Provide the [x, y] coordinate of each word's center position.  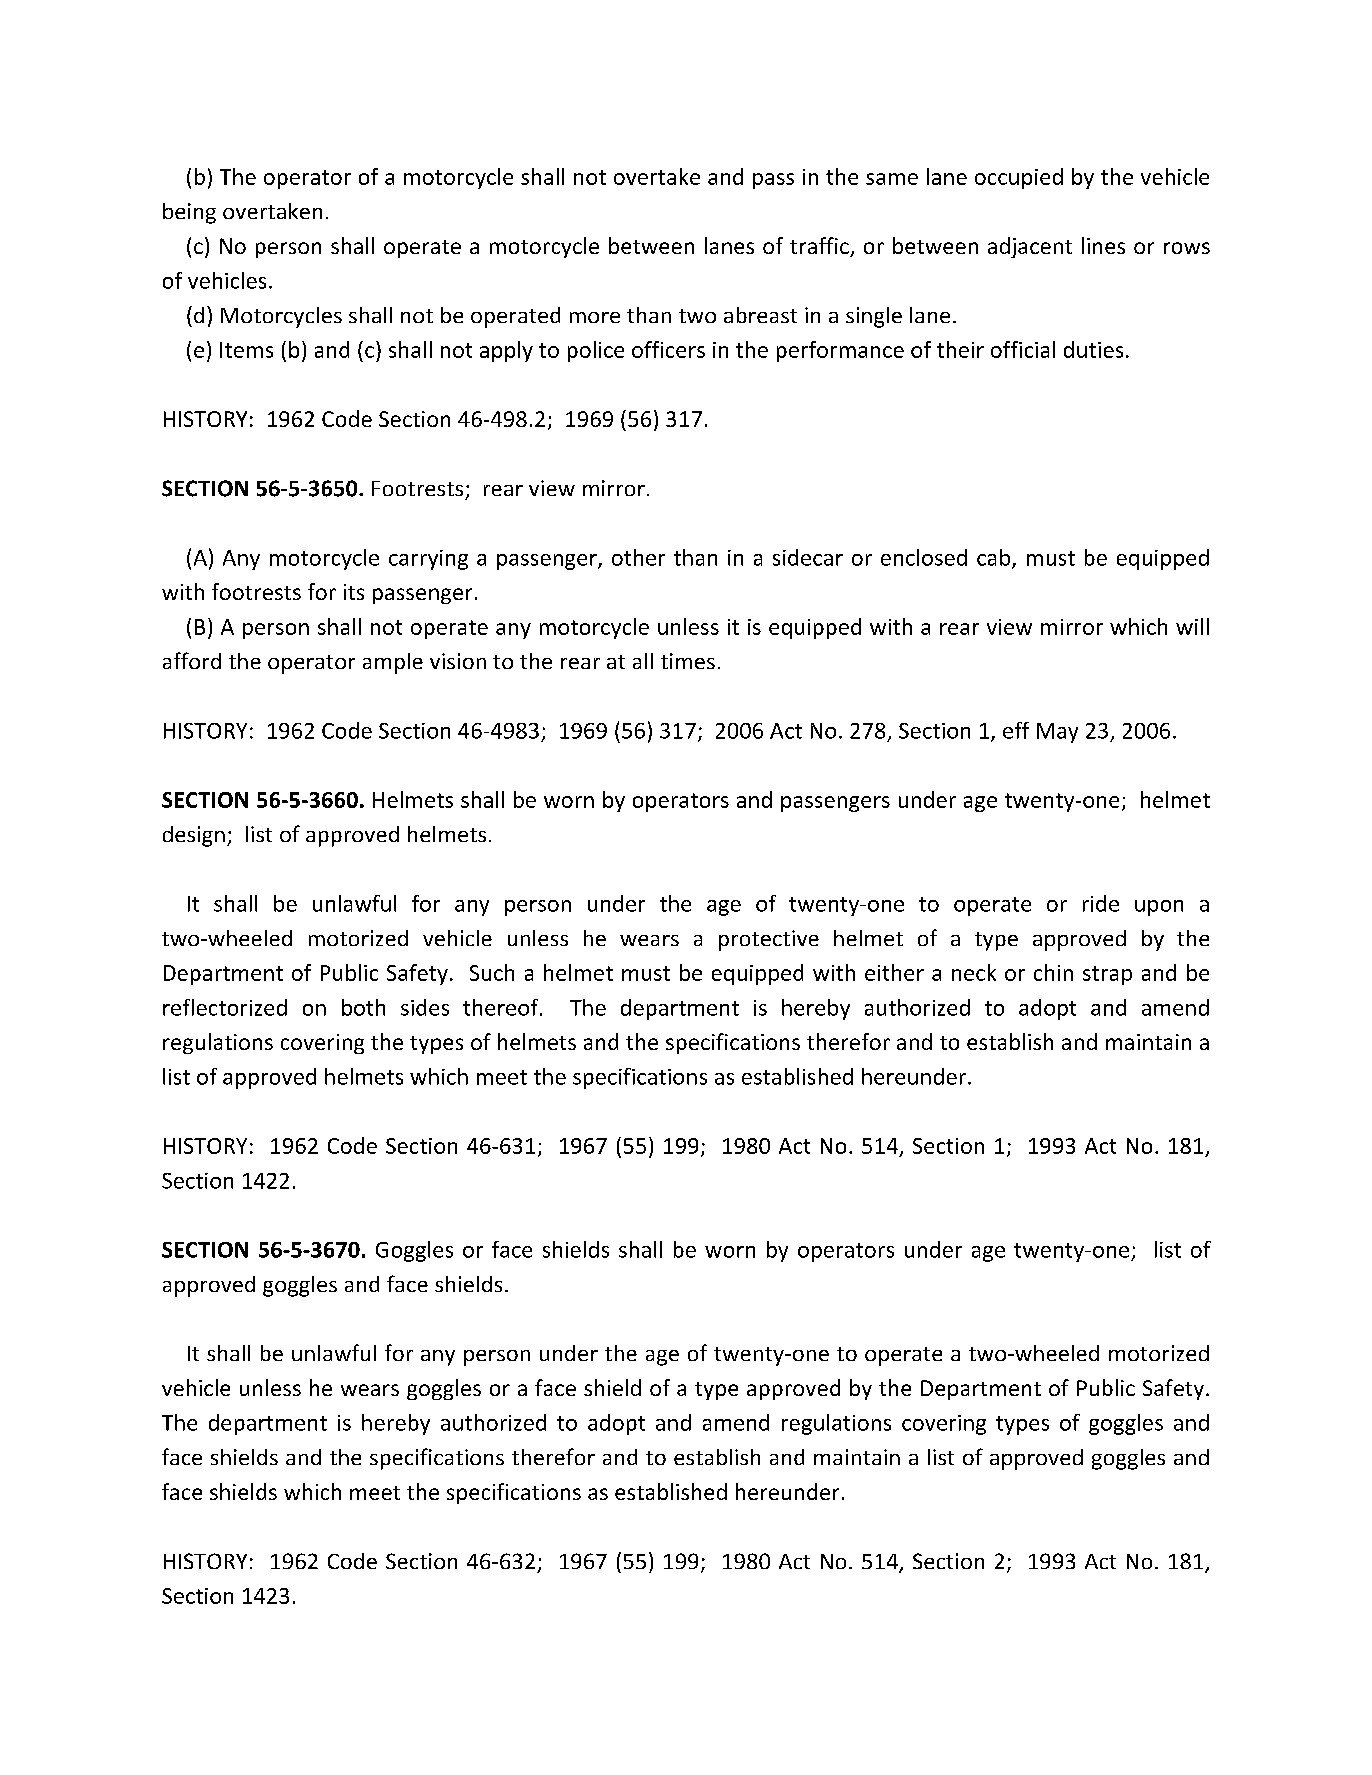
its [354, 592]
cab [995, 558]
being [189, 213]
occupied [1019, 178]
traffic [820, 247]
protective [769, 940]
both [363, 1007]
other [638, 557]
